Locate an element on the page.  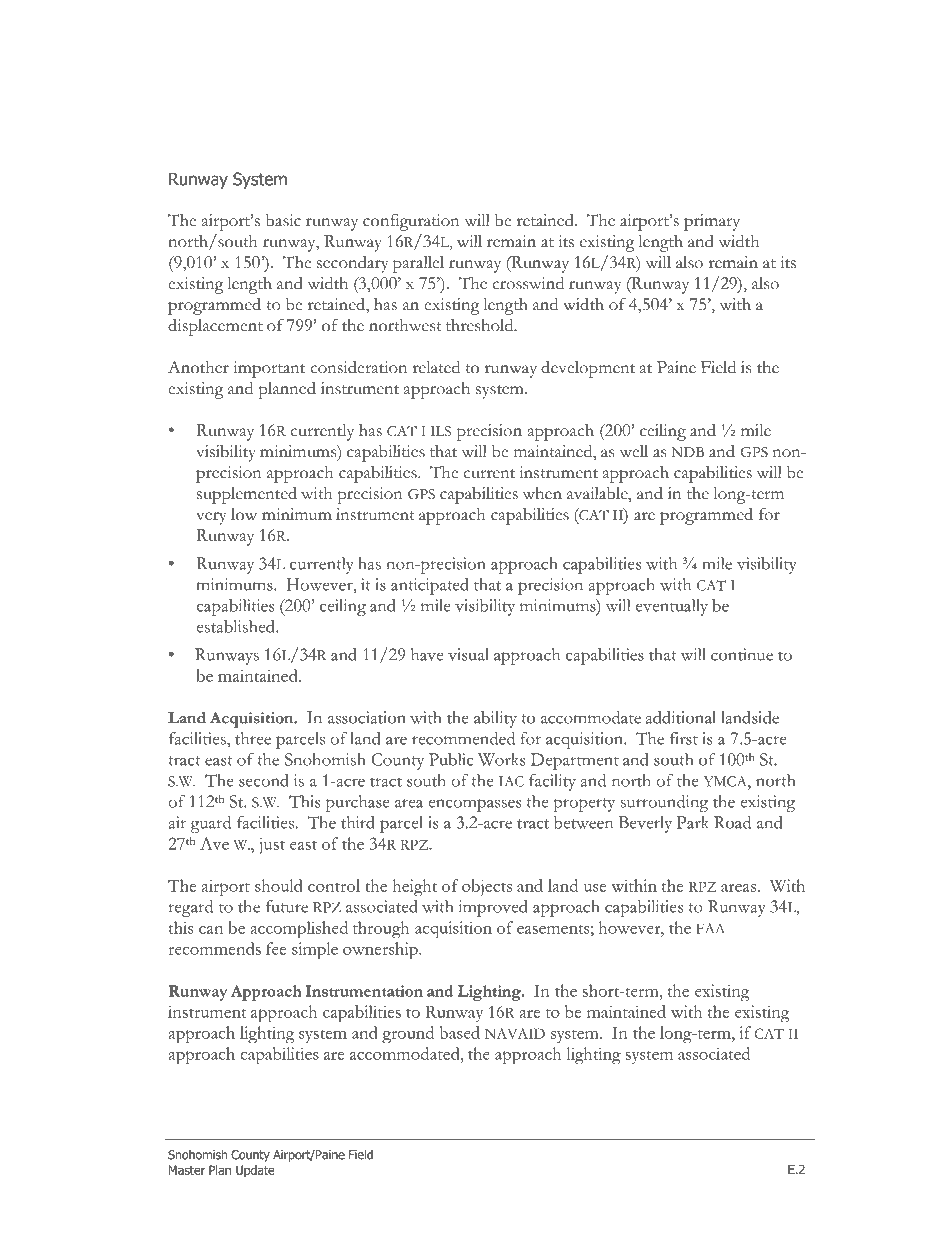
primary is located at coordinates (712, 222).
